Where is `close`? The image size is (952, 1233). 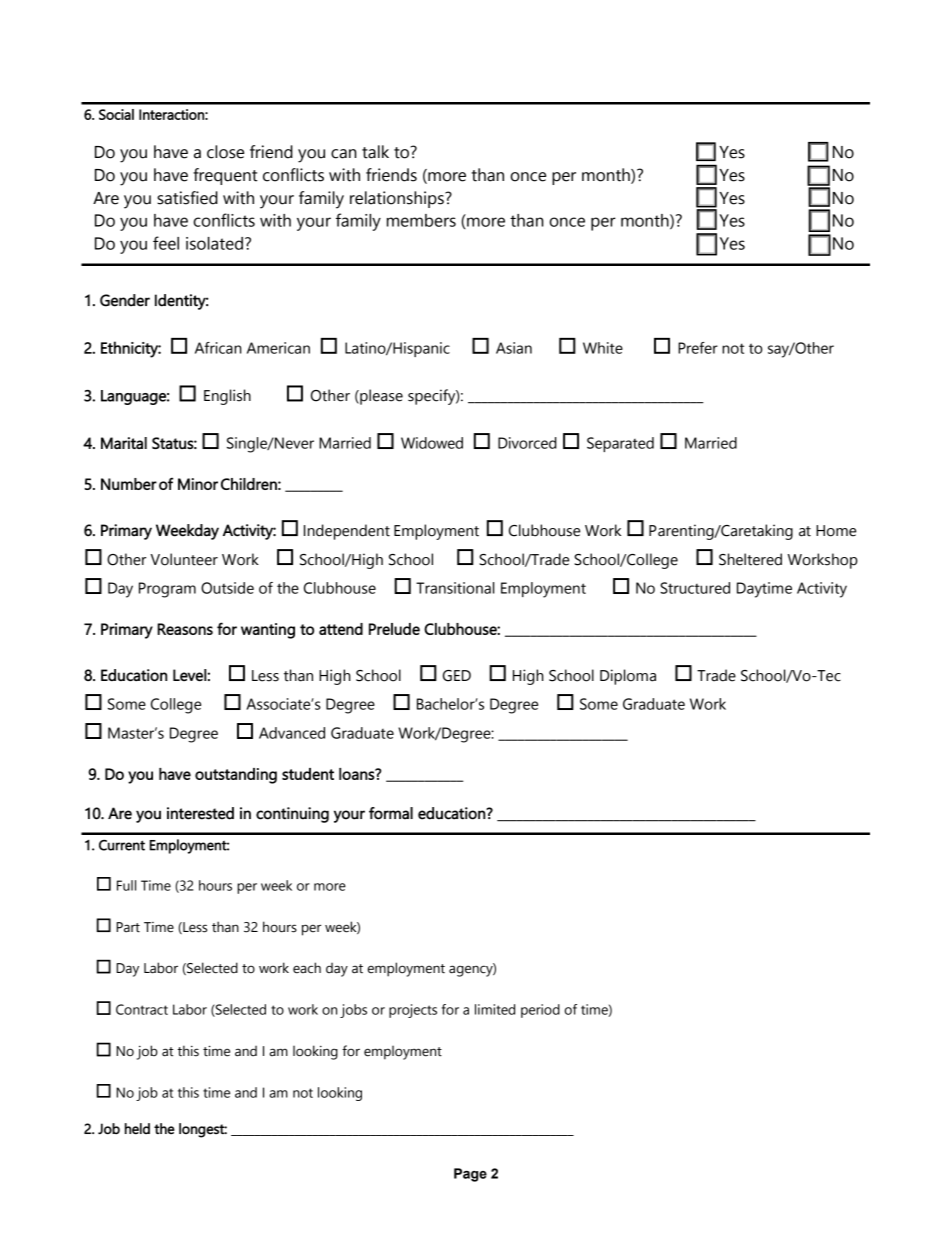 close is located at coordinates (225, 152).
